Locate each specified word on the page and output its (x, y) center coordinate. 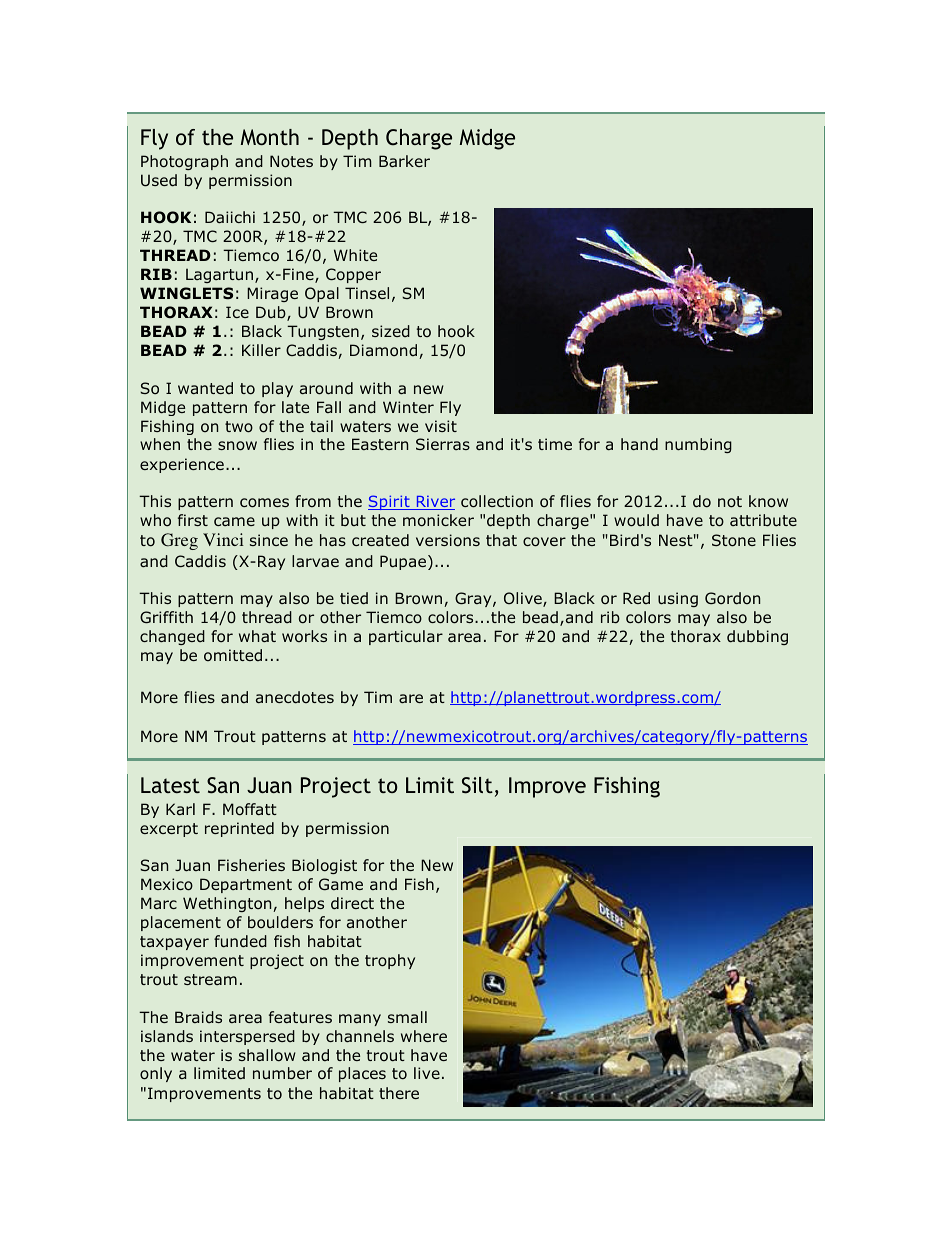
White (355, 255)
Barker (404, 161)
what (257, 636)
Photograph (184, 162)
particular (406, 637)
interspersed (247, 1037)
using (678, 599)
